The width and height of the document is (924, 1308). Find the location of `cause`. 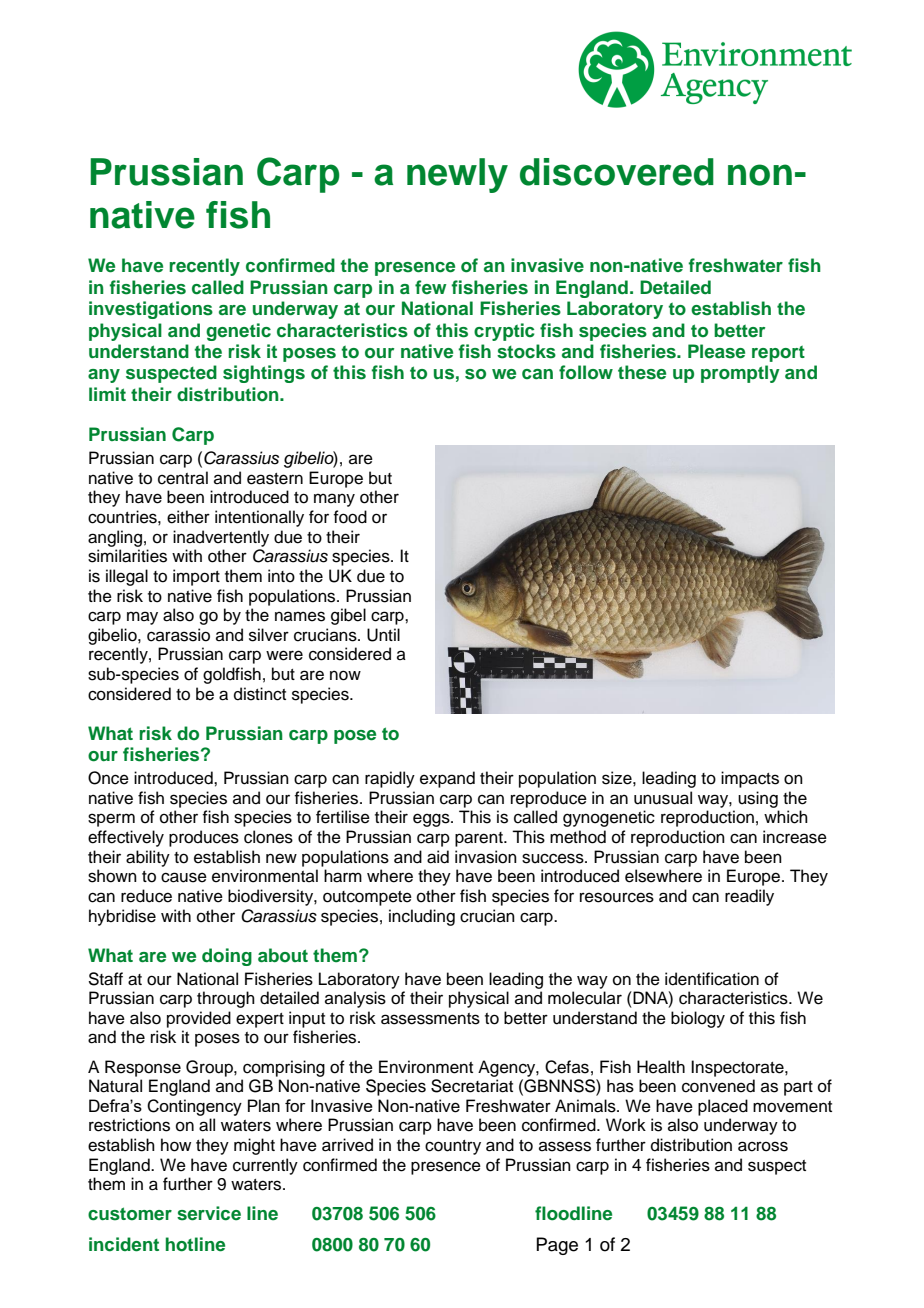

cause is located at coordinates (184, 877).
